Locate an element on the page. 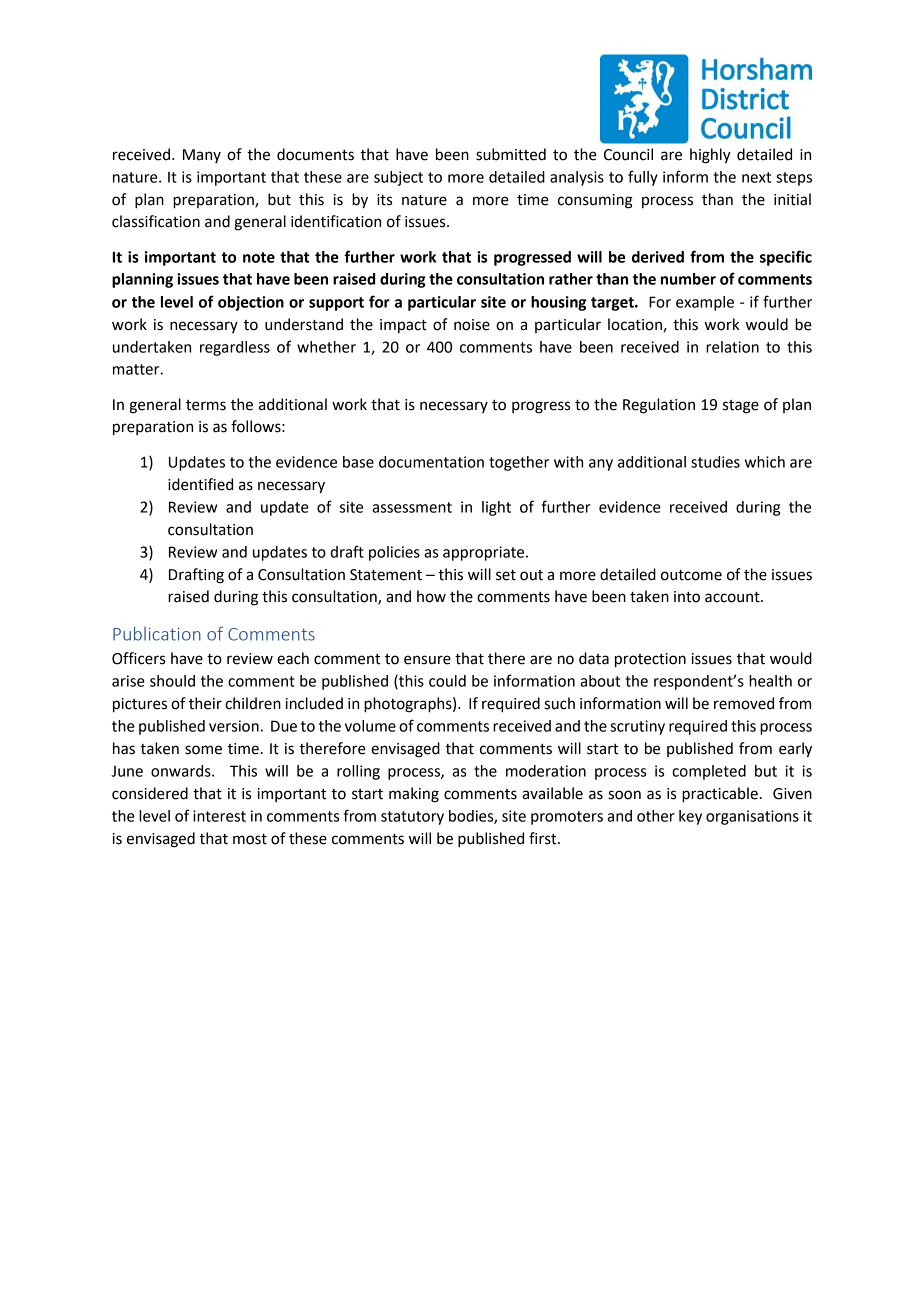 Image resolution: width=924 pixels, height=1308 pixels. removed is located at coordinates (744, 703).
